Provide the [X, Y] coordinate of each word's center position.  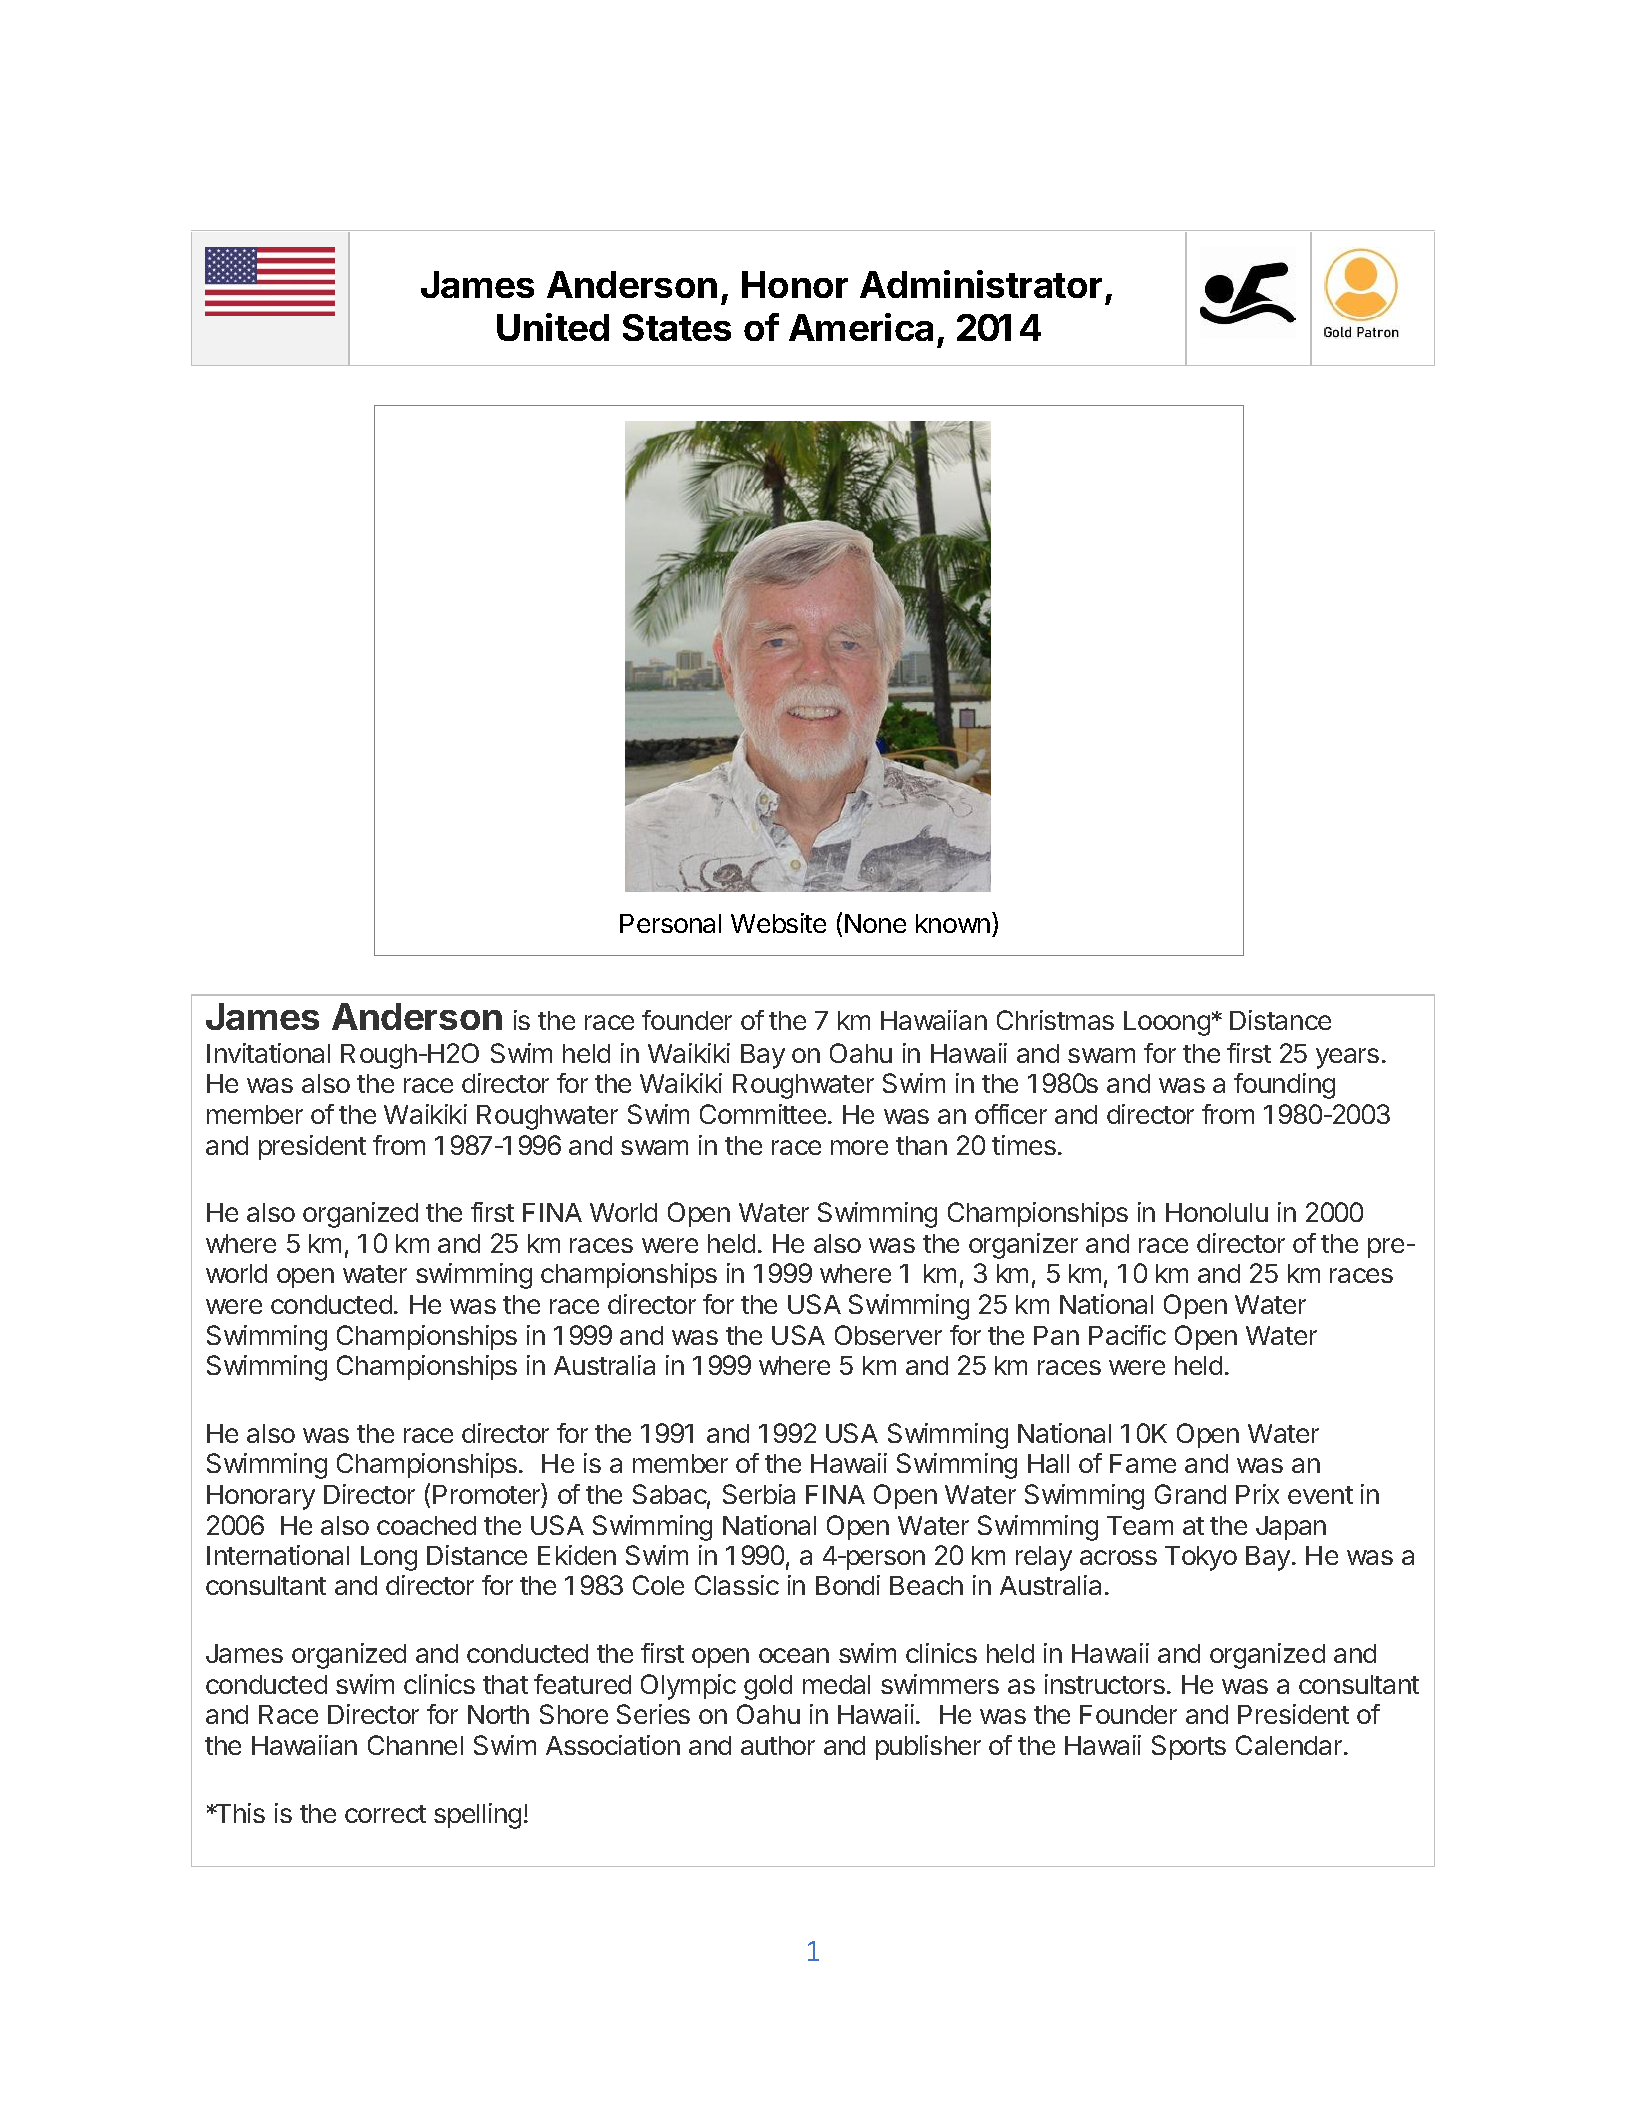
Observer [888, 1335]
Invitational [268, 1053]
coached [426, 1525]
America [861, 327]
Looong [1167, 1023]
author [778, 1745]
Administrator [981, 284]
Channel [415, 1745]
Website [778, 923]
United [553, 327]
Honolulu [1217, 1212]
